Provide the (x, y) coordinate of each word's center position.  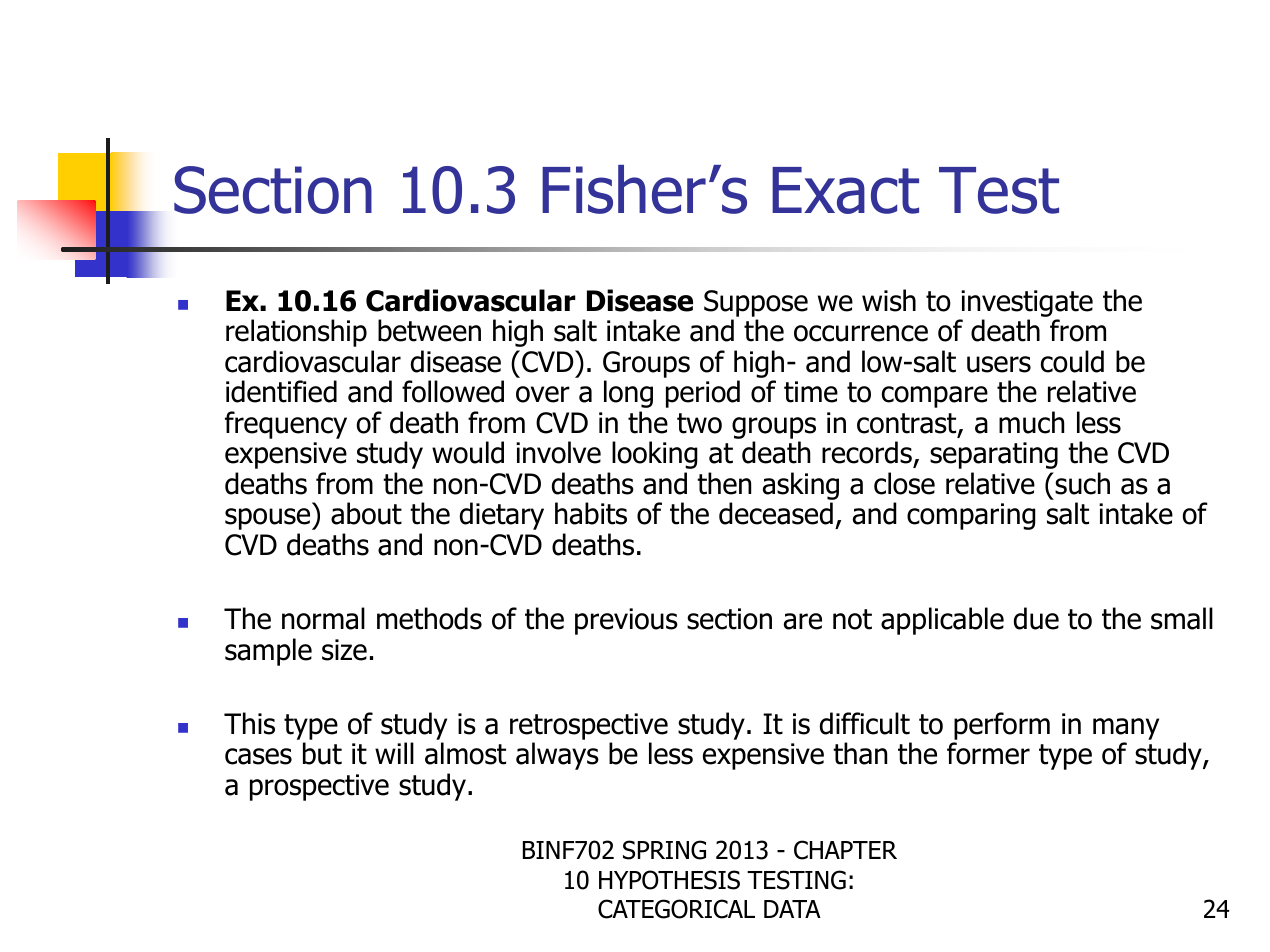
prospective (319, 787)
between (429, 330)
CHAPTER (845, 850)
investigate (1026, 305)
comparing (971, 516)
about (366, 513)
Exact (845, 190)
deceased (776, 513)
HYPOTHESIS (669, 880)
